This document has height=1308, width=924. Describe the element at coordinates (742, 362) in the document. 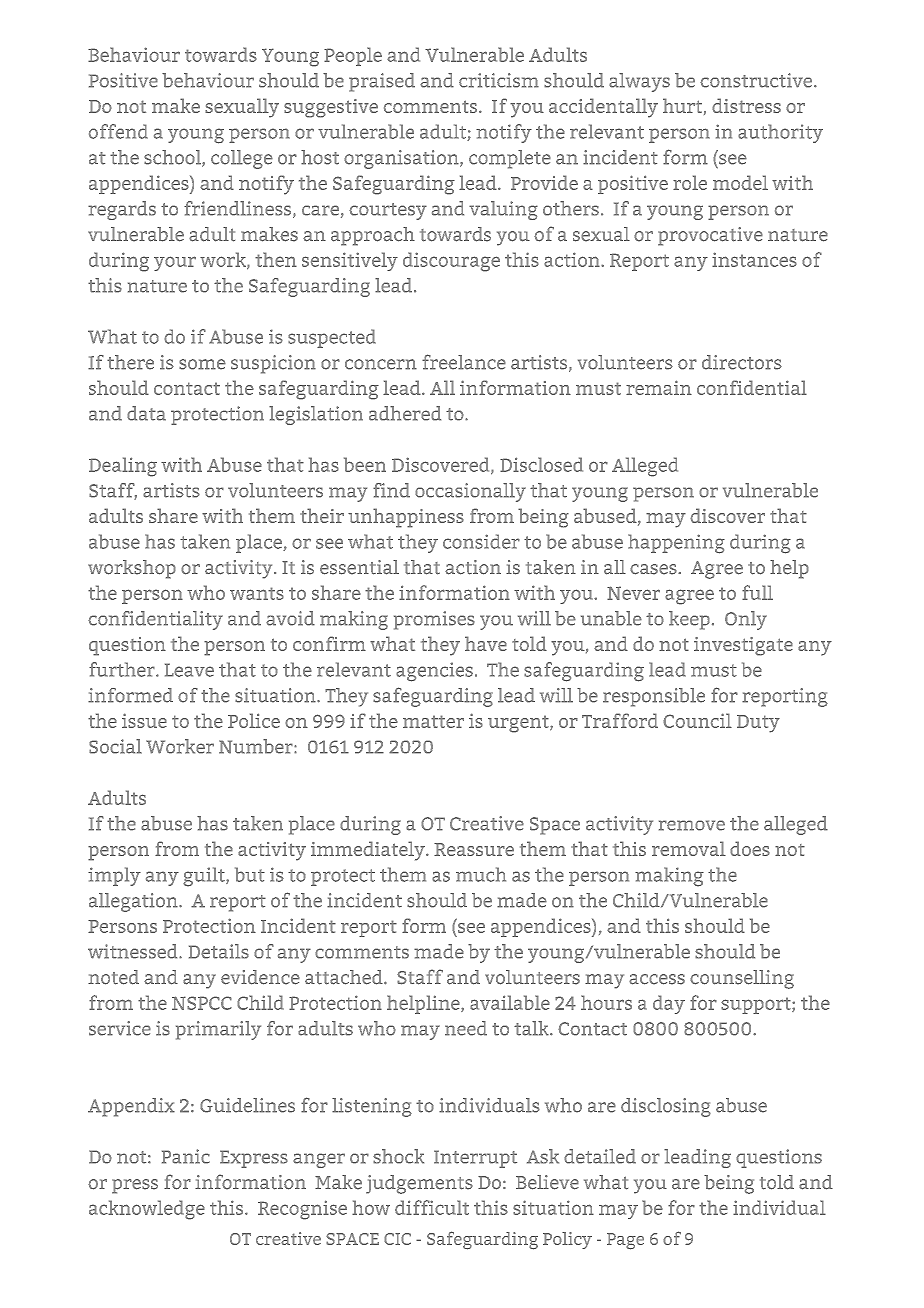

I see `directors` at that location.
